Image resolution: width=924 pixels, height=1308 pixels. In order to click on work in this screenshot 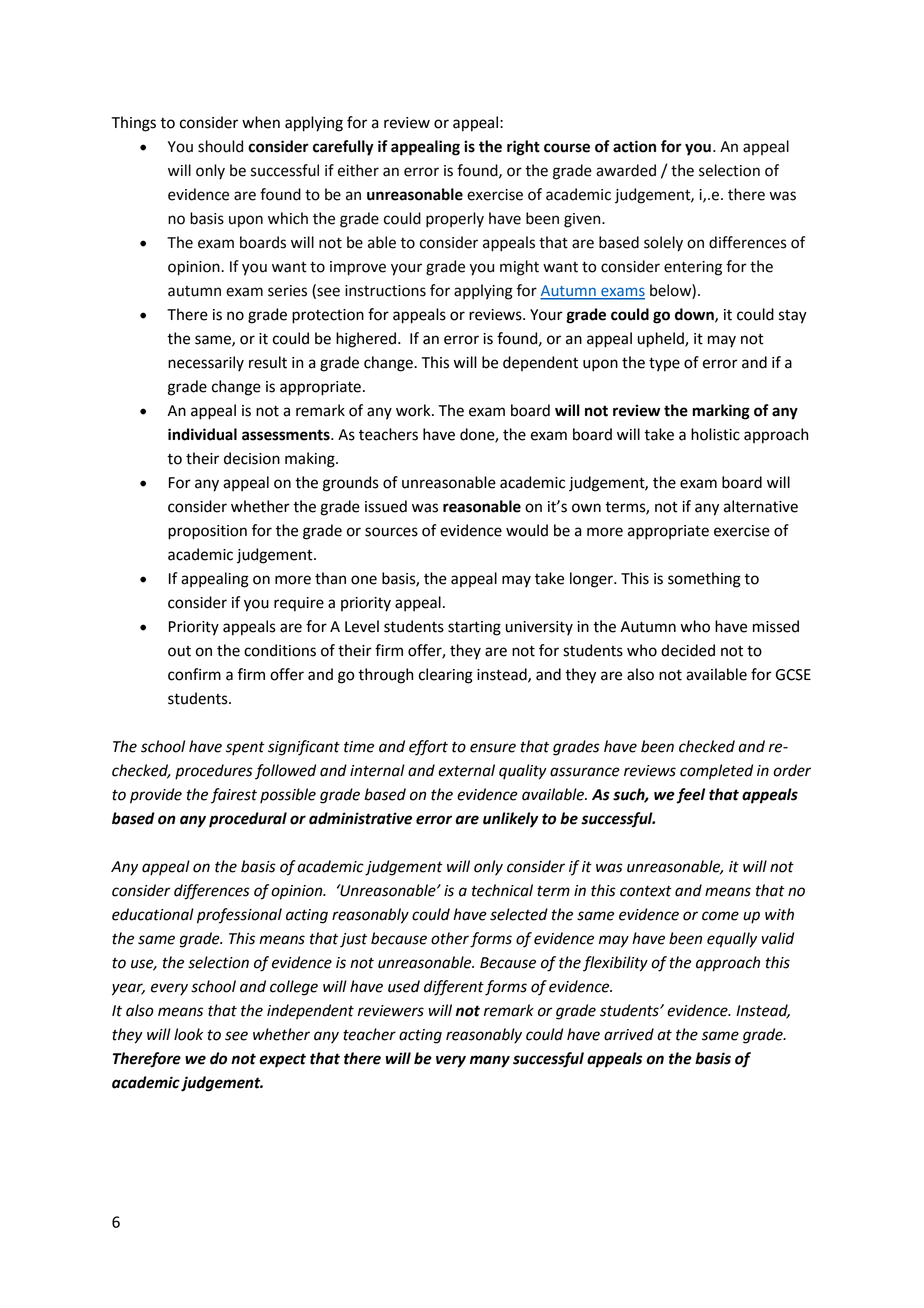, I will do `click(414, 410)`.
